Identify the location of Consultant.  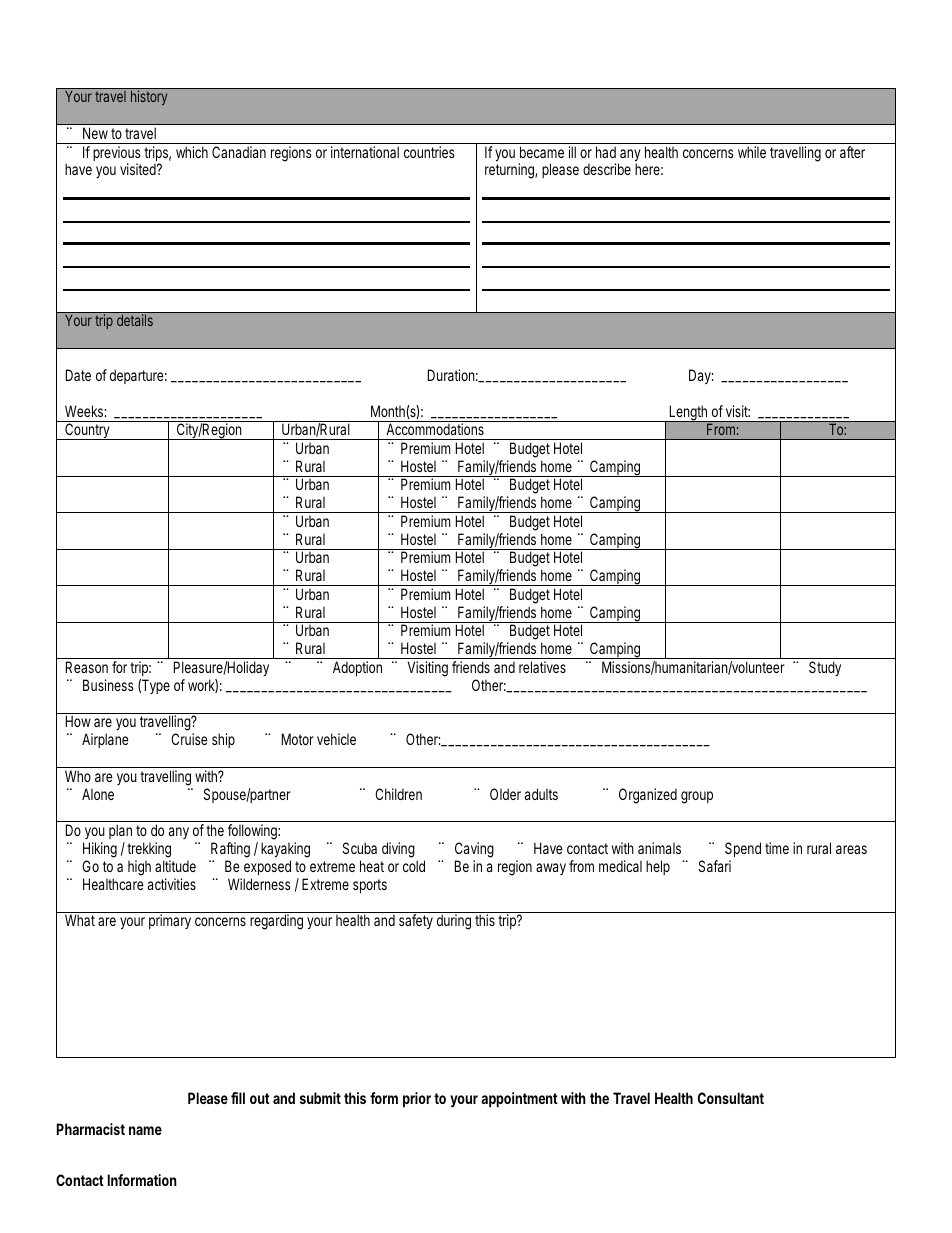
(731, 1098).
